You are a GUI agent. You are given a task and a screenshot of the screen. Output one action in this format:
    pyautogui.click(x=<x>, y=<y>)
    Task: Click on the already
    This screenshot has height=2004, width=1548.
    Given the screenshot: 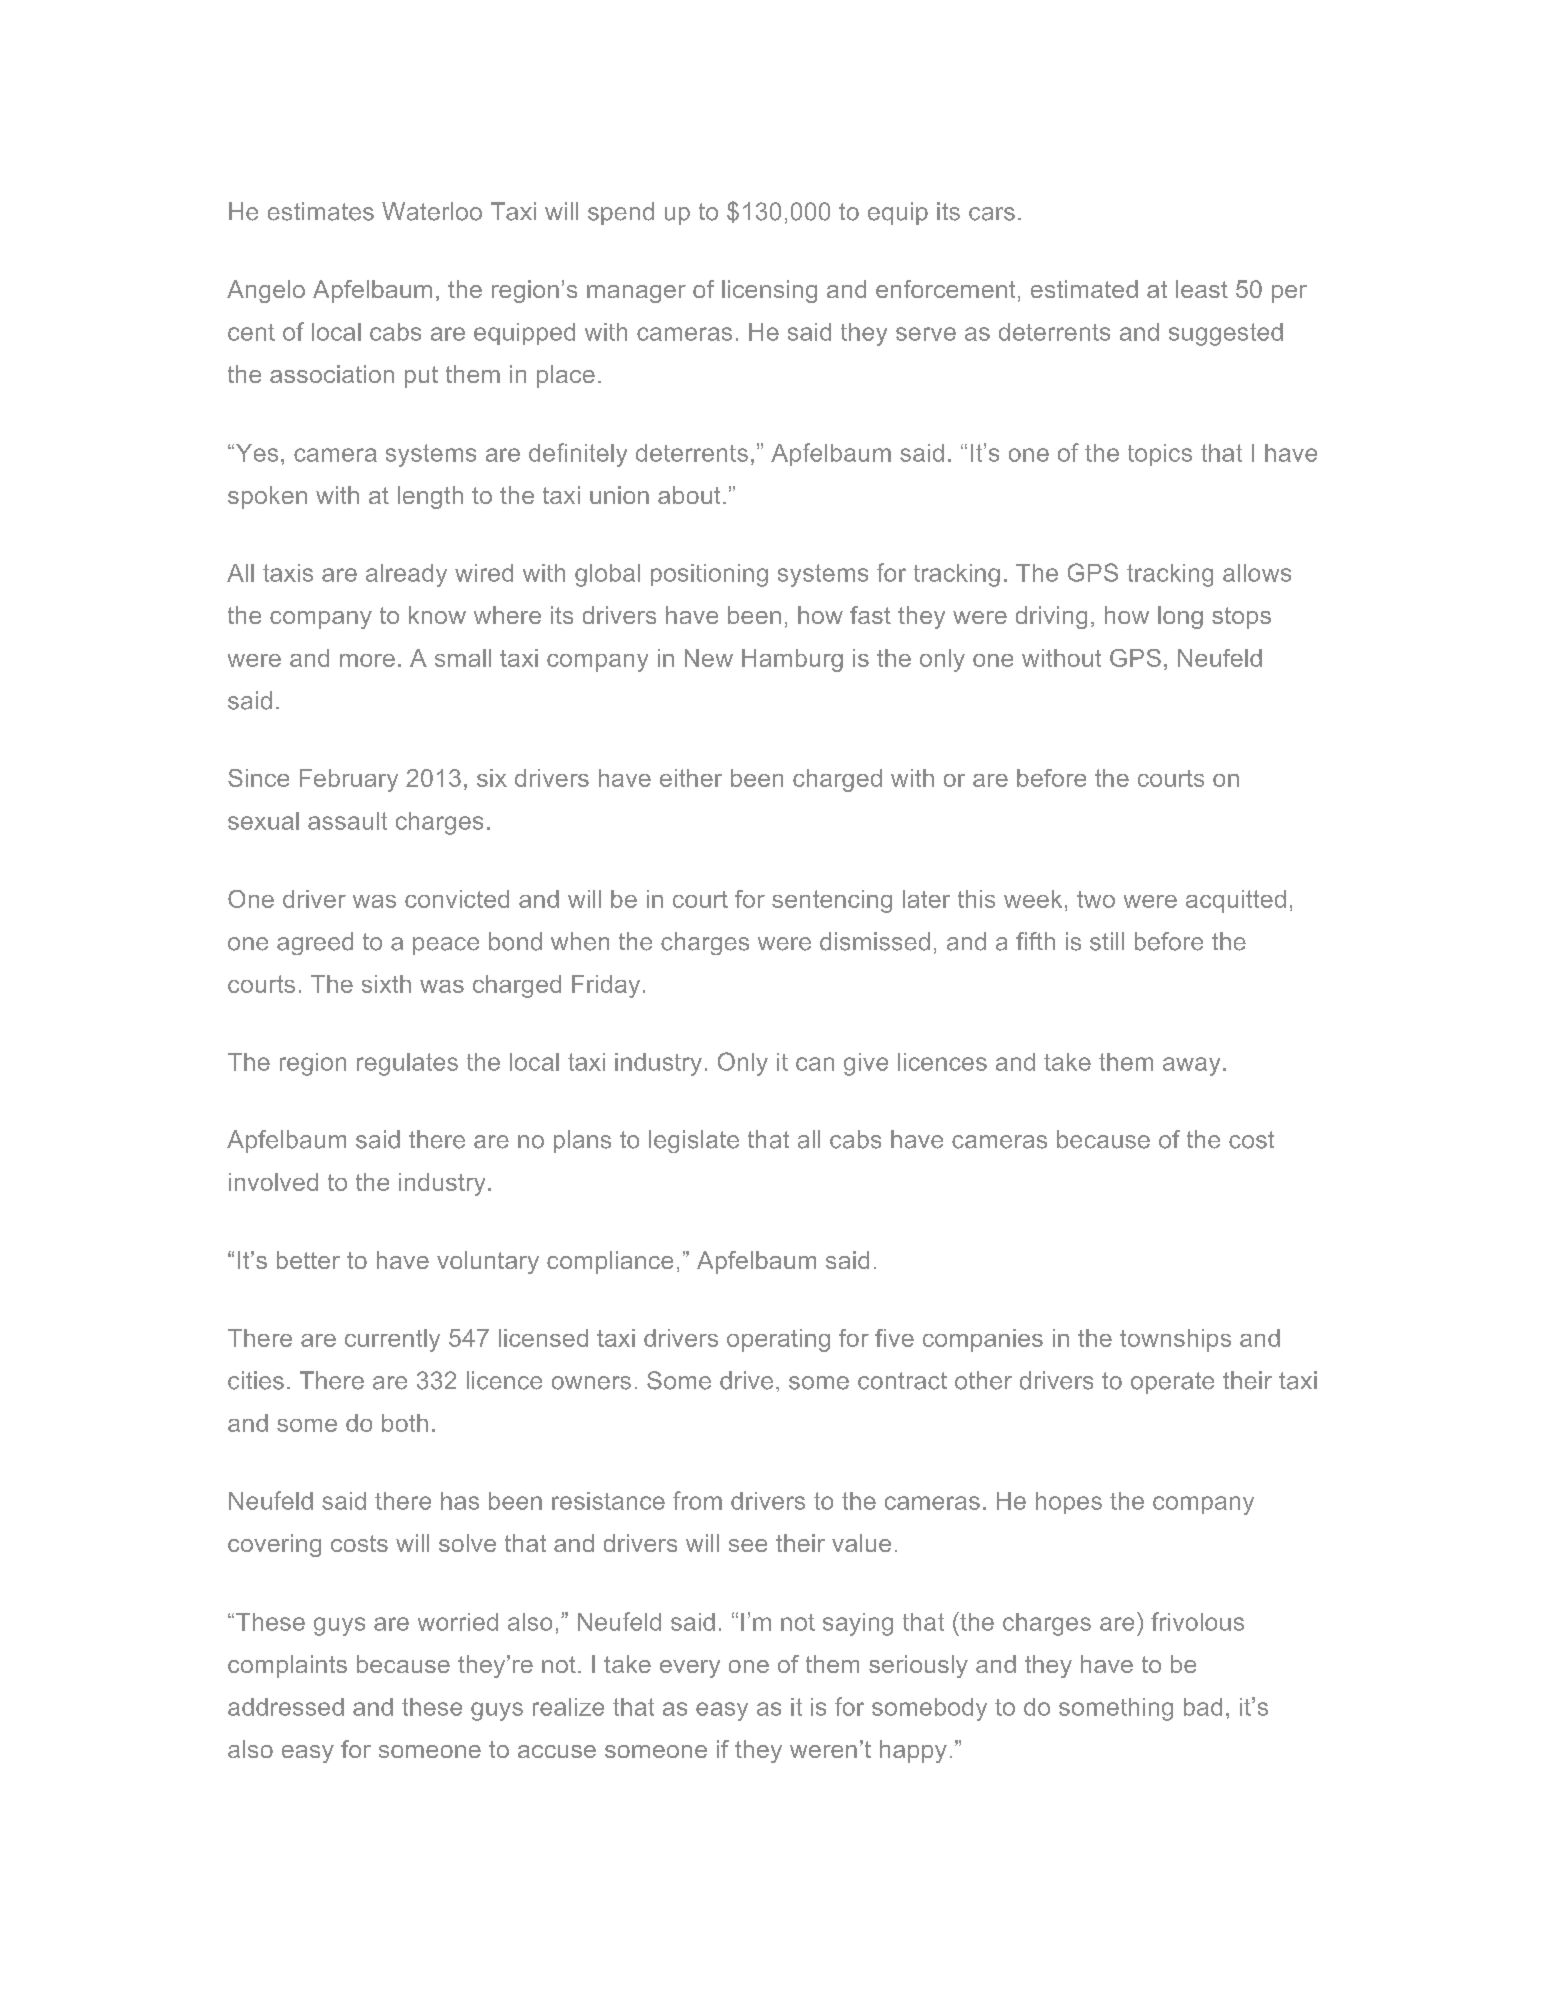 What is the action you would take?
    pyautogui.click(x=406, y=575)
